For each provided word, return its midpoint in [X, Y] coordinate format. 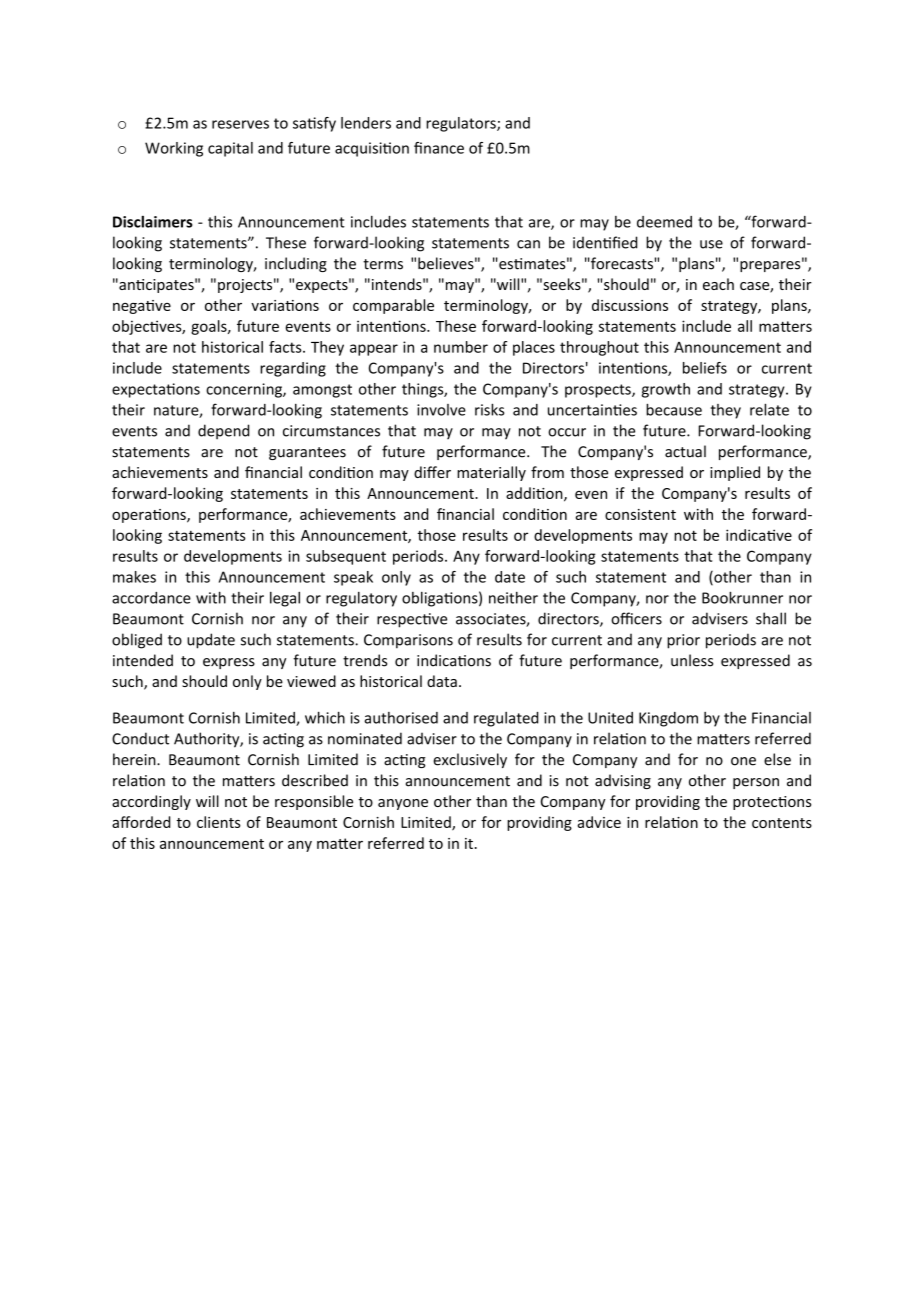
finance [439, 148]
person [756, 783]
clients [219, 822]
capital [230, 149]
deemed [664, 222]
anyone [403, 804]
